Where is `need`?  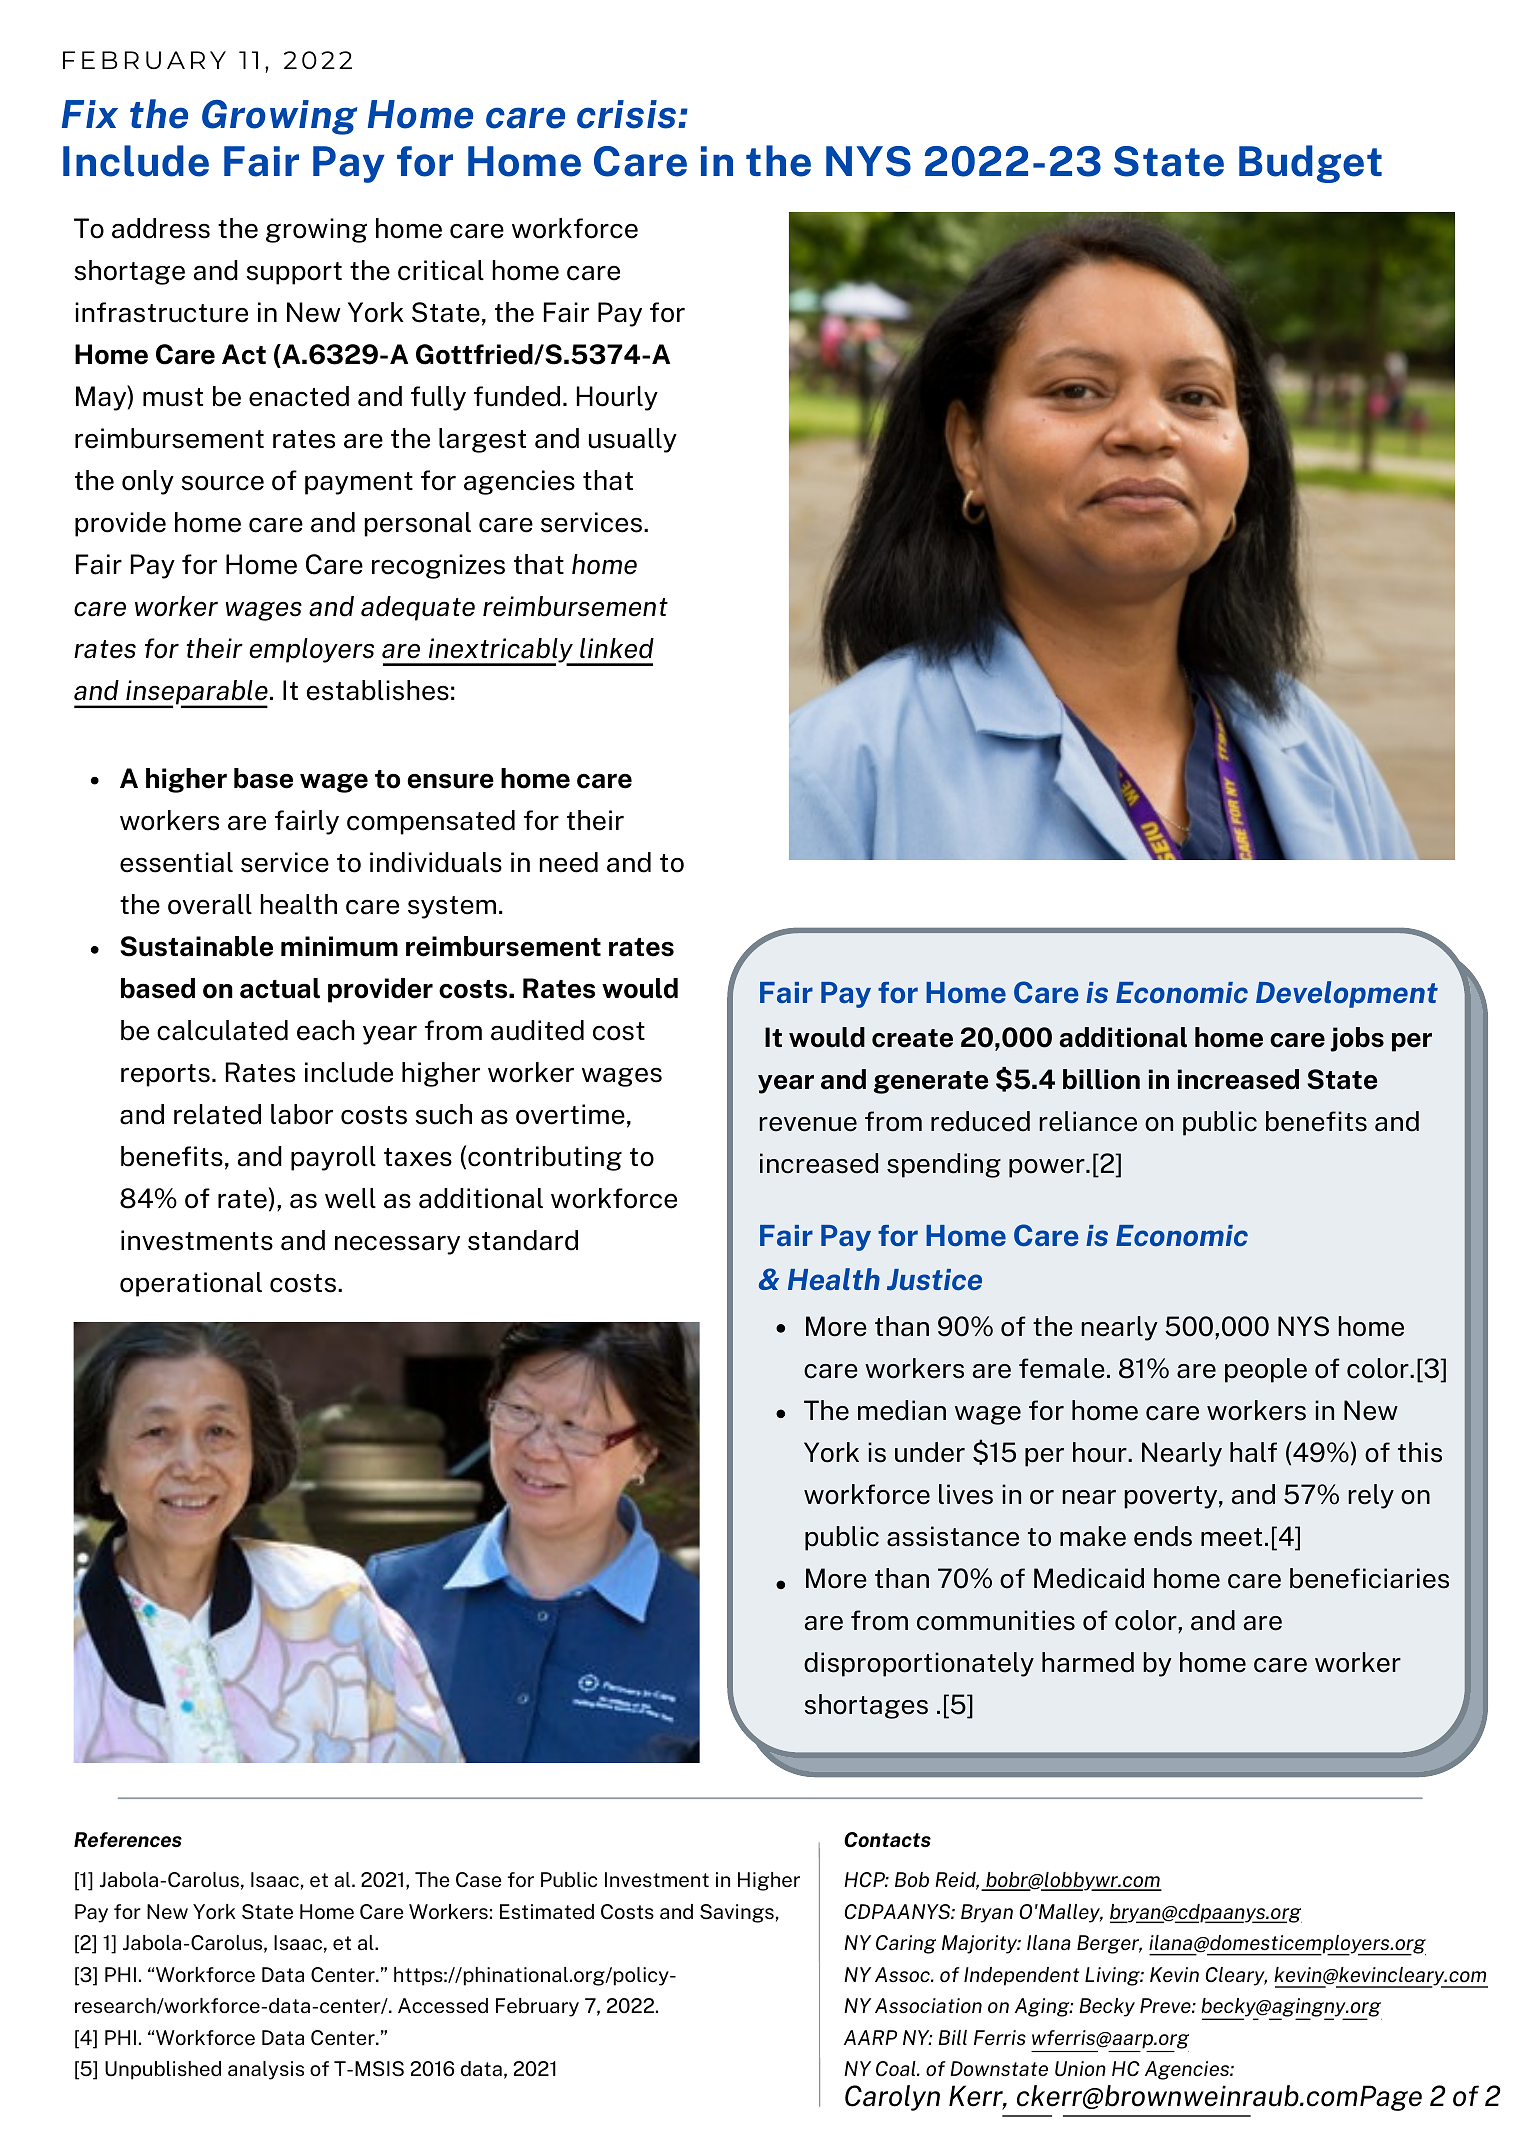
need is located at coordinates (569, 862).
